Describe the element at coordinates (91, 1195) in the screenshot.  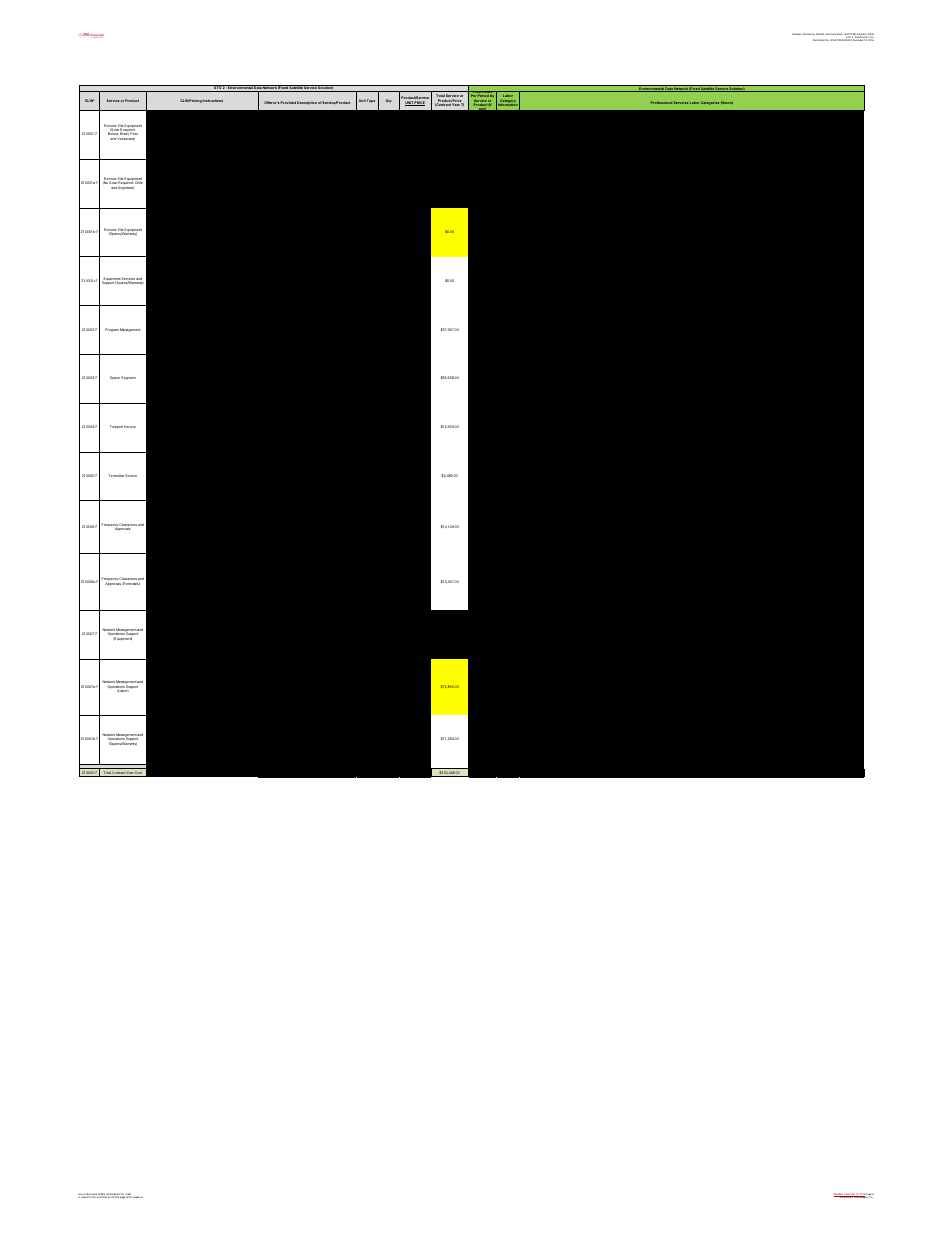
I see `disclosure` at that location.
